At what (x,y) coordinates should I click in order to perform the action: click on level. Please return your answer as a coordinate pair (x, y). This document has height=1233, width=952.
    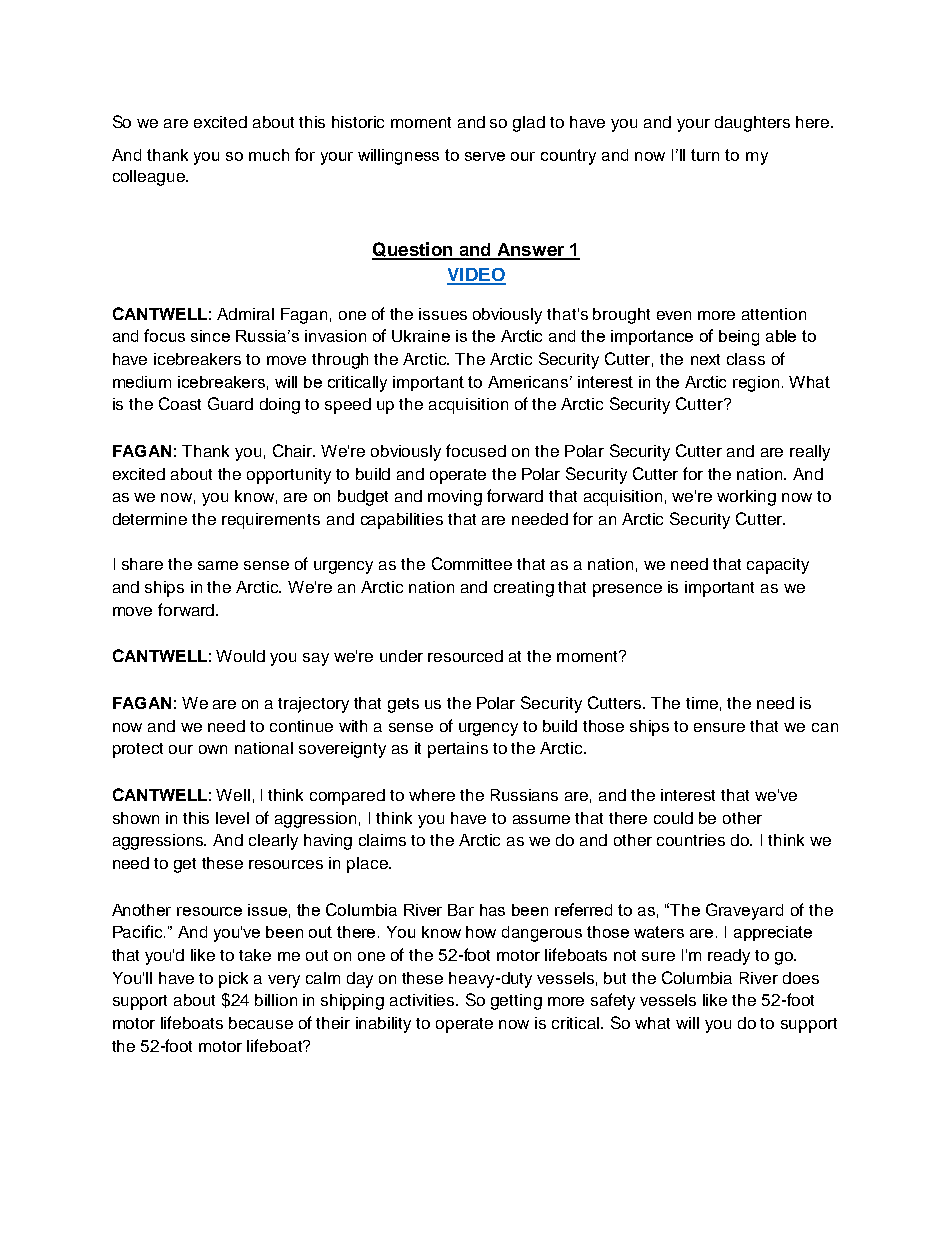
    Looking at the image, I should click on (232, 818).
